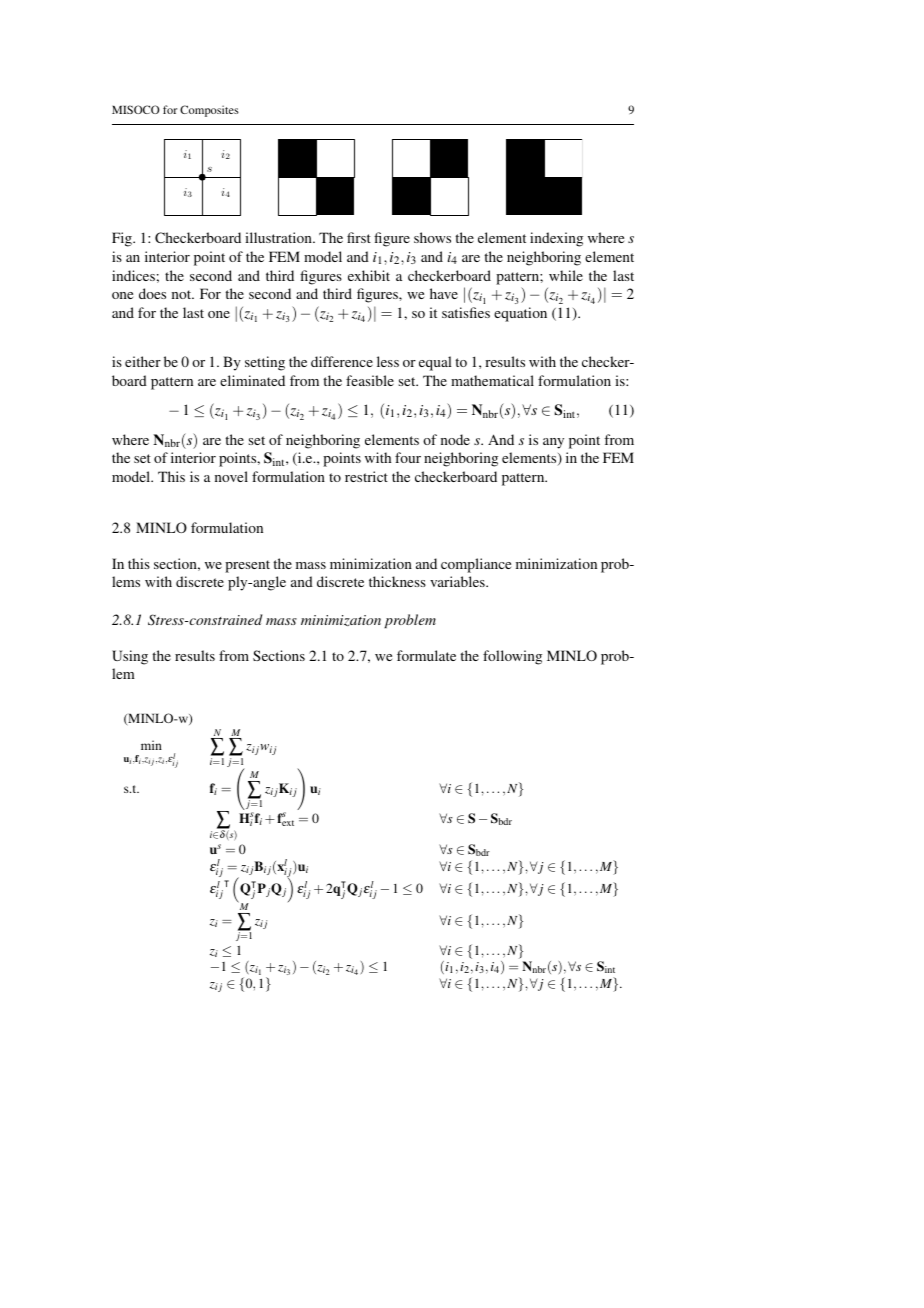  I want to click on difference, so click(342, 361).
